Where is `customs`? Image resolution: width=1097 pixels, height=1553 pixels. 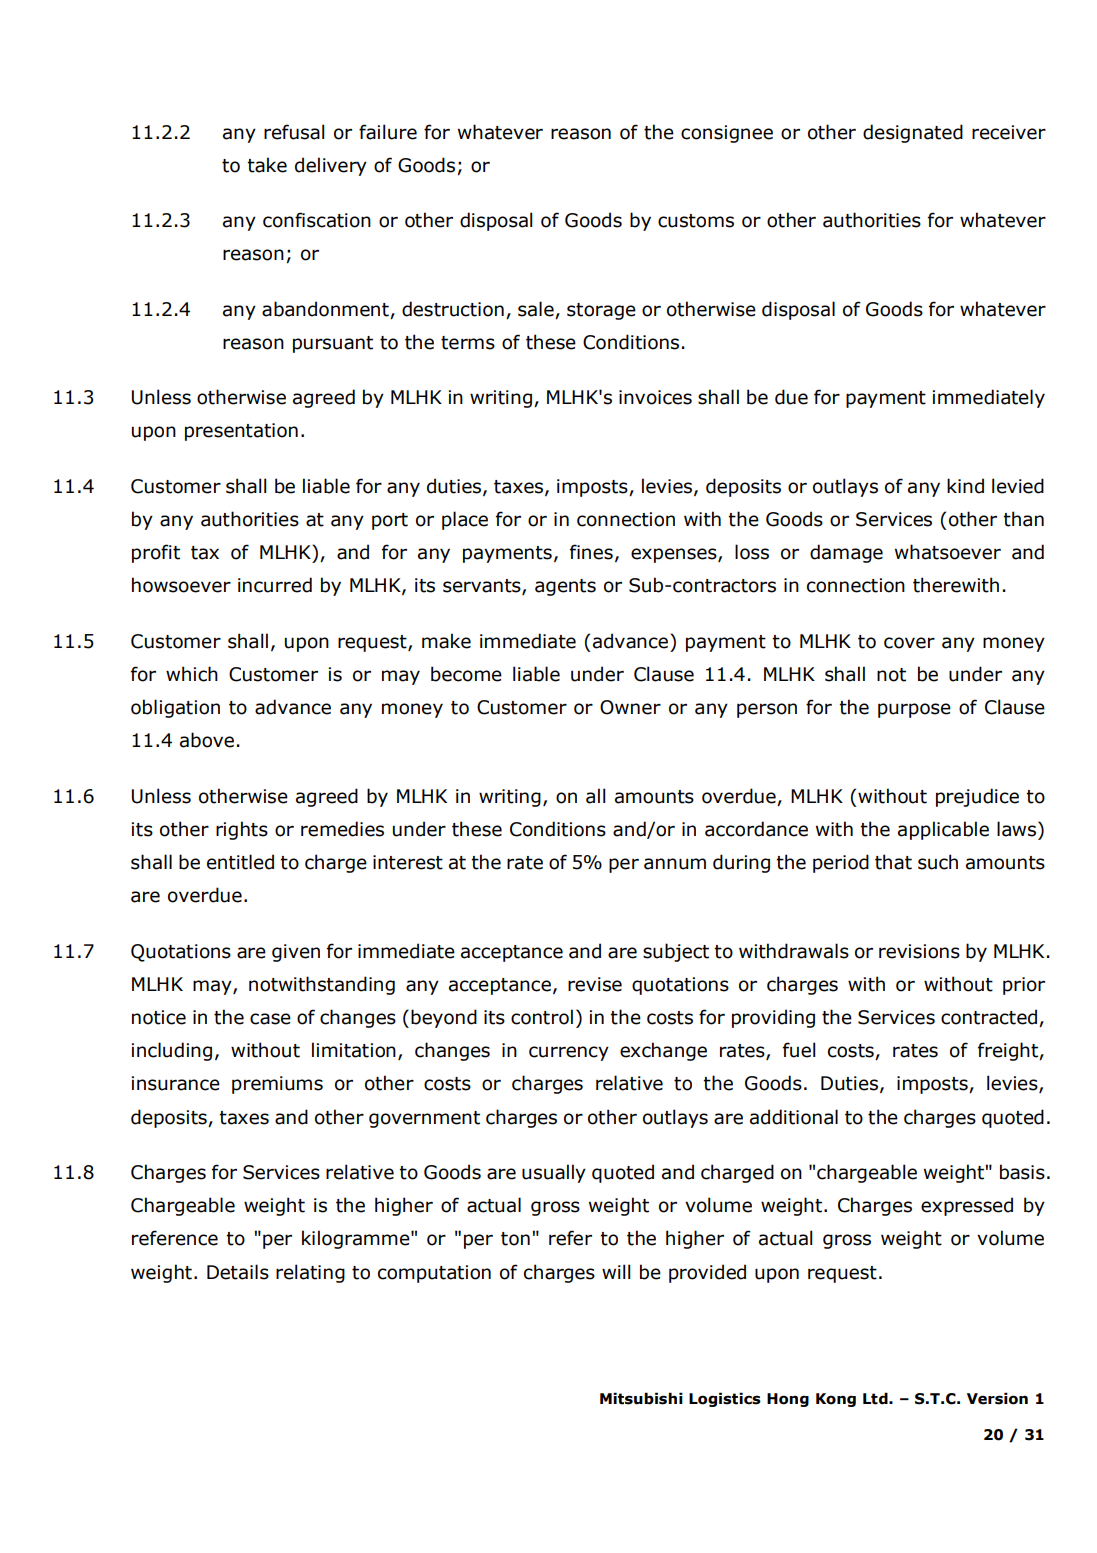
customs is located at coordinates (696, 221).
